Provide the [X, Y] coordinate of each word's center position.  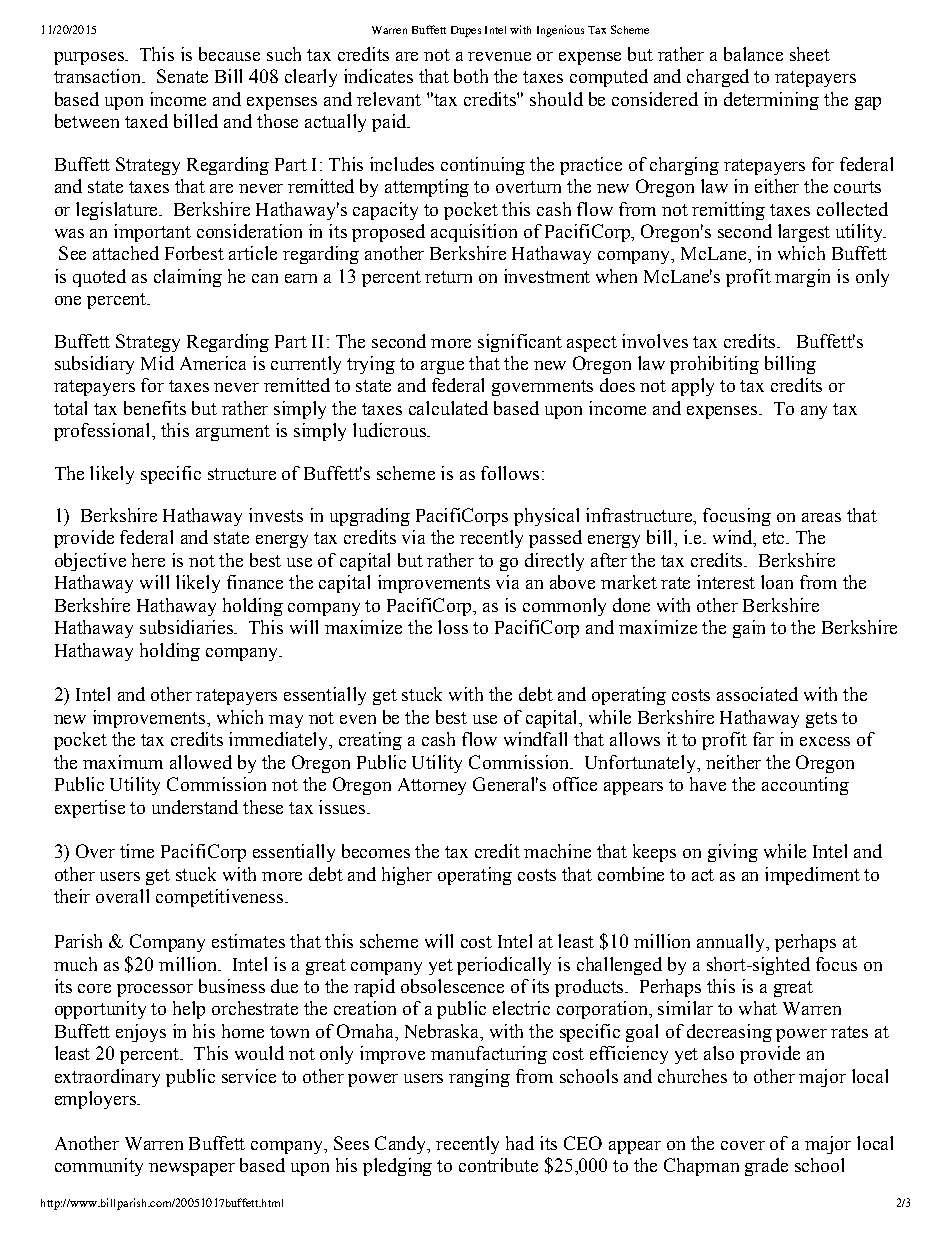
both [471, 76]
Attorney [432, 786]
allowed [201, 762]
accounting [805, 786]
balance [753, 54]
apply [693, 387]
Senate [182, 76]
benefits [155, 408]
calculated [448, 408]
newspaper [192, 1169]
